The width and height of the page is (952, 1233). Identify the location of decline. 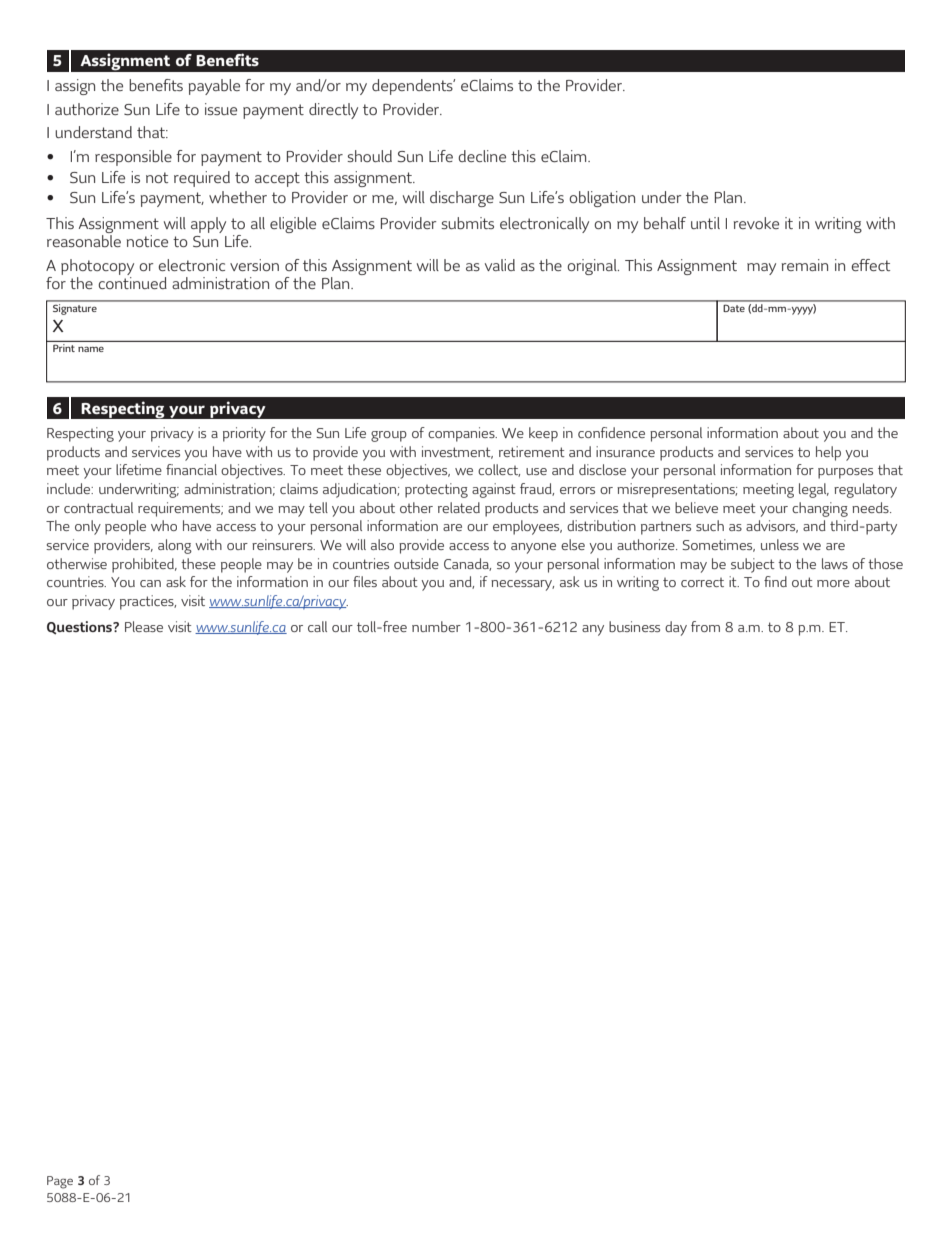
(482, 156).
